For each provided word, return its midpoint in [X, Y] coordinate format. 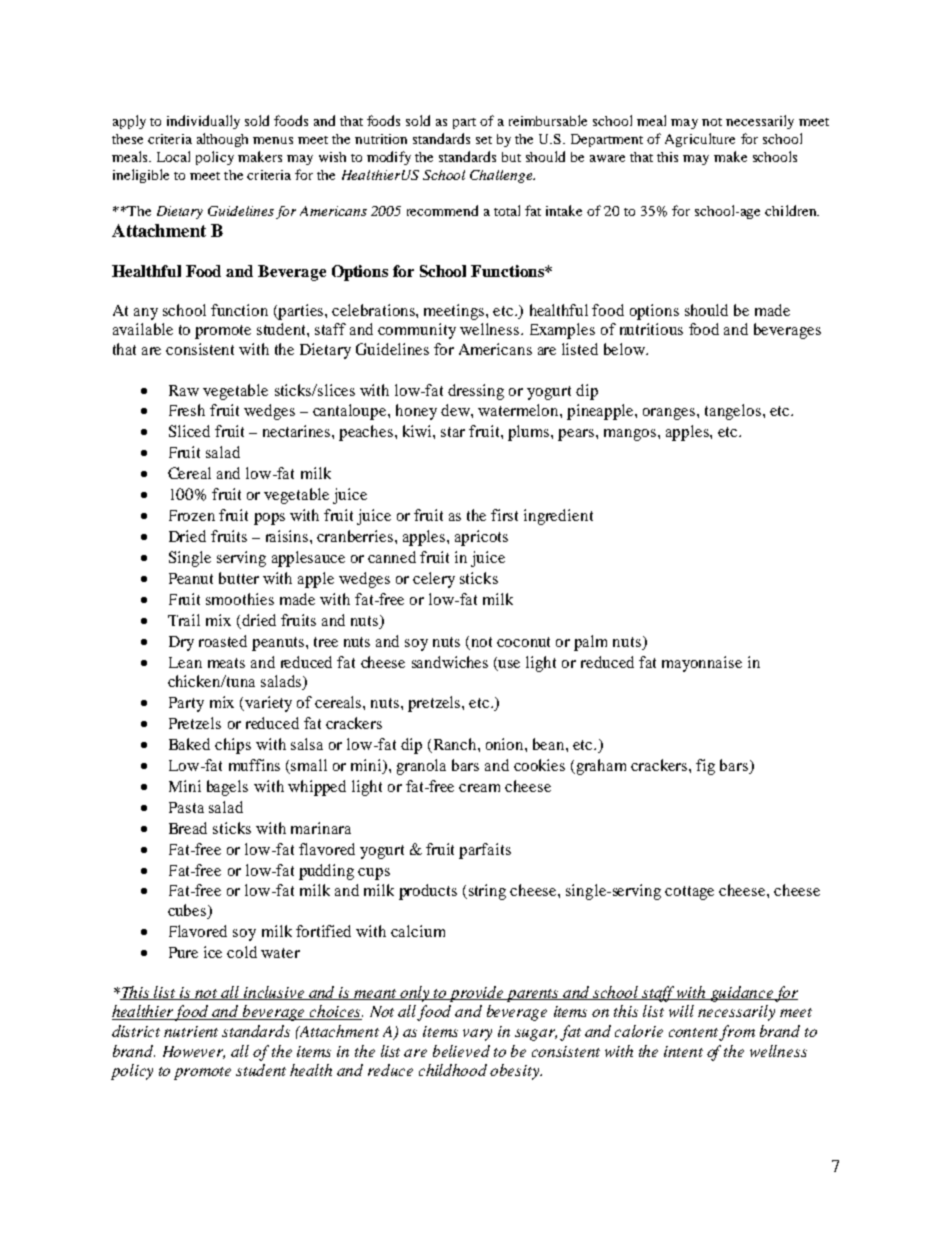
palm [590, 643]
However [194, 1052]
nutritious [651, 329]
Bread [188, 828]
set [484, 140]
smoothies [240, 599]
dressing [476, 392]
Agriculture [700, 140]
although [222, 140]
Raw [184, 390]
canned [392, 557]
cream [479, 788]
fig [705, 767]
